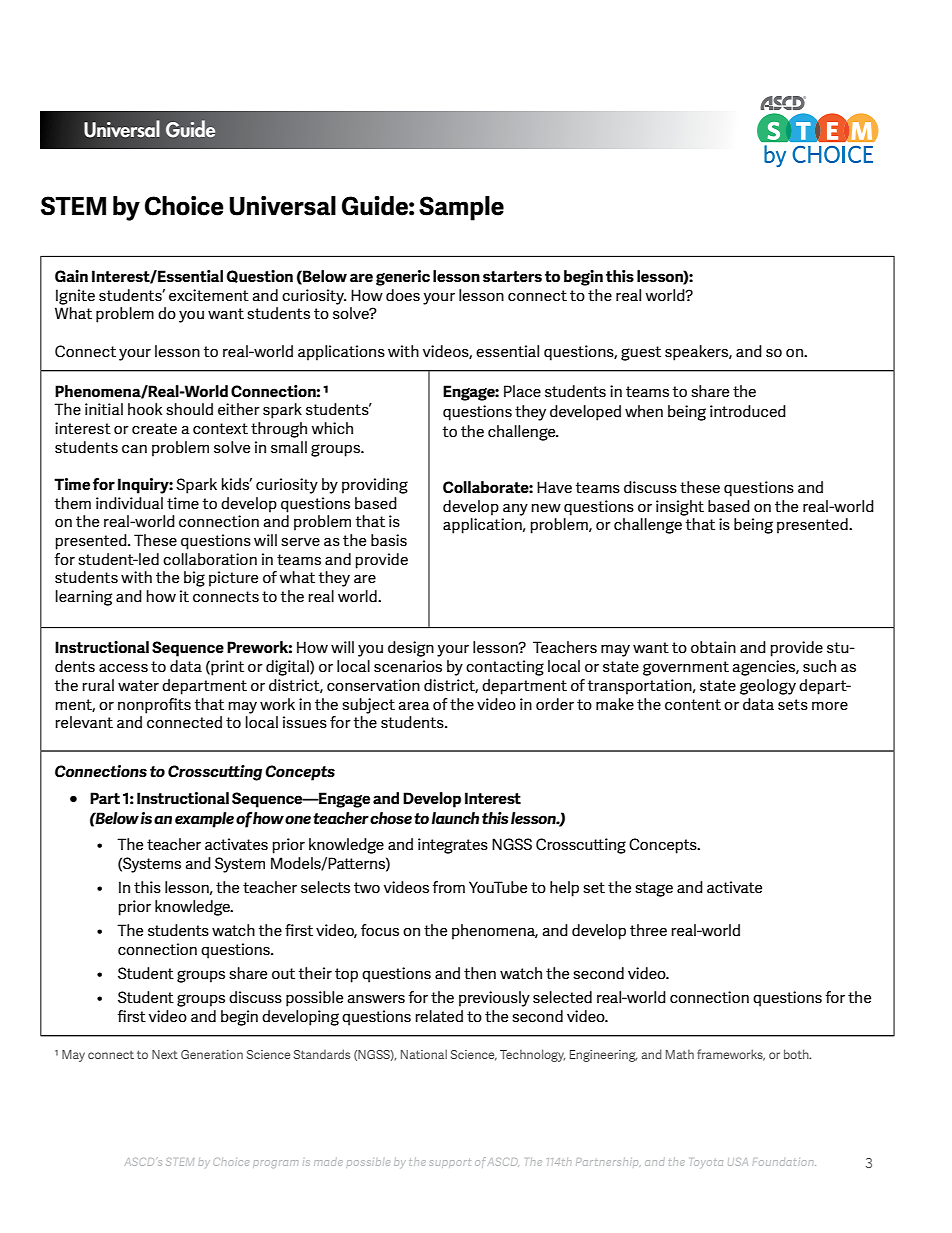 This page has height=1233, width=952. Describe the element at coordinates (641, 353) in the page. I see `guest` at that location.
